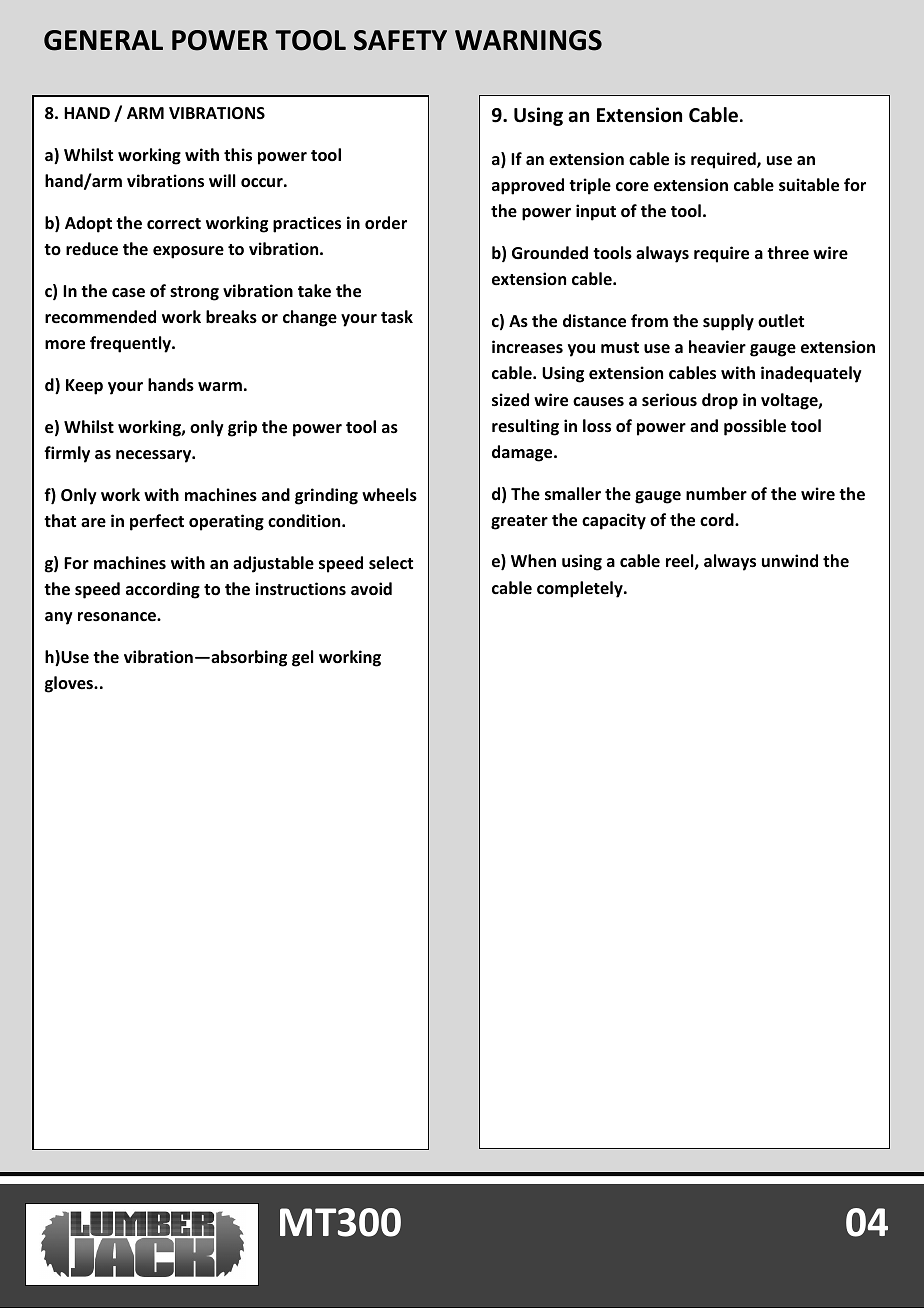  What do you see at coordinates (70, 684) in the page?
I see `gloves` at bounding box center [70, 684].
